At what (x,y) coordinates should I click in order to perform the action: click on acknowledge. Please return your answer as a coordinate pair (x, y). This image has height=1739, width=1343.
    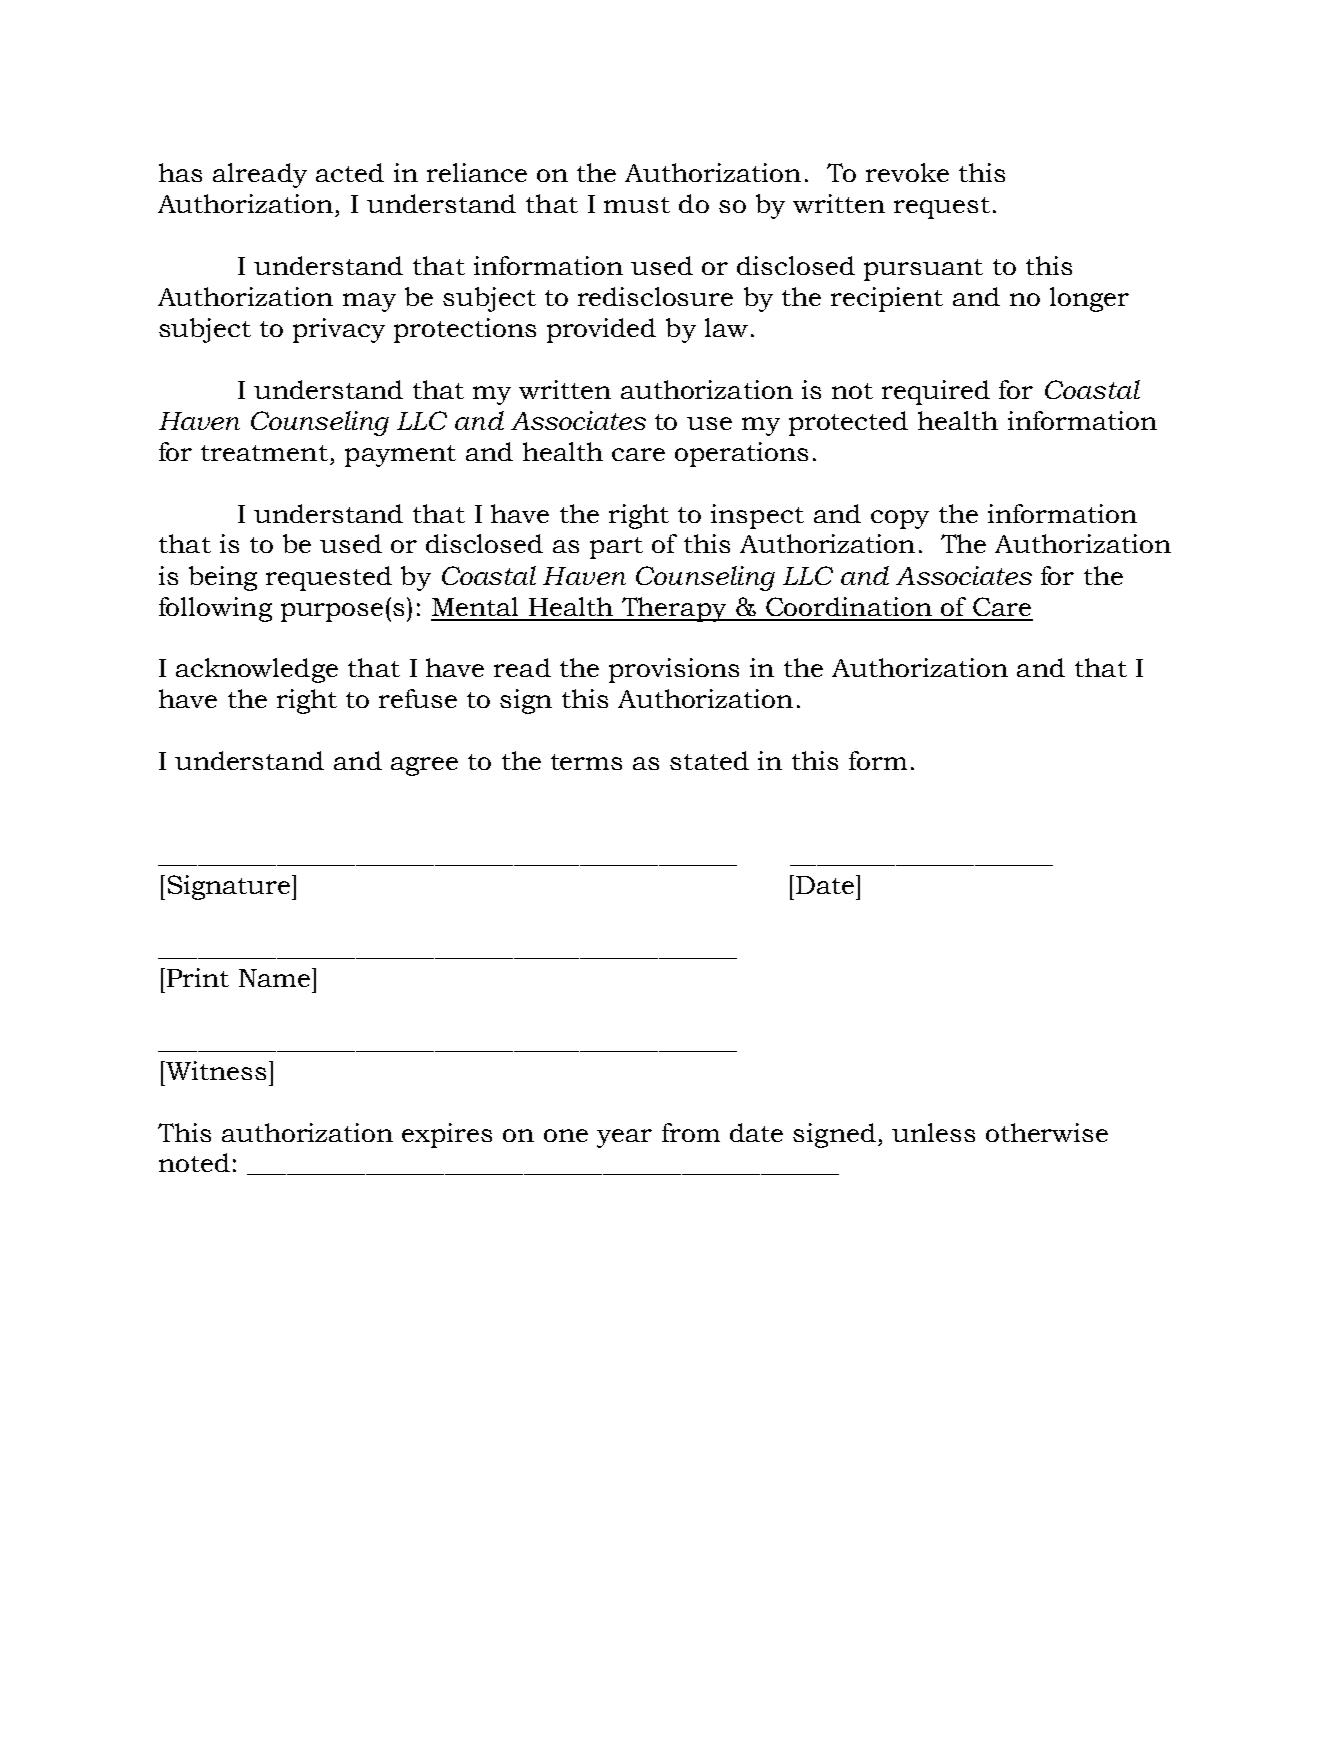
    Looking at the image, I should click on (257, 670).
